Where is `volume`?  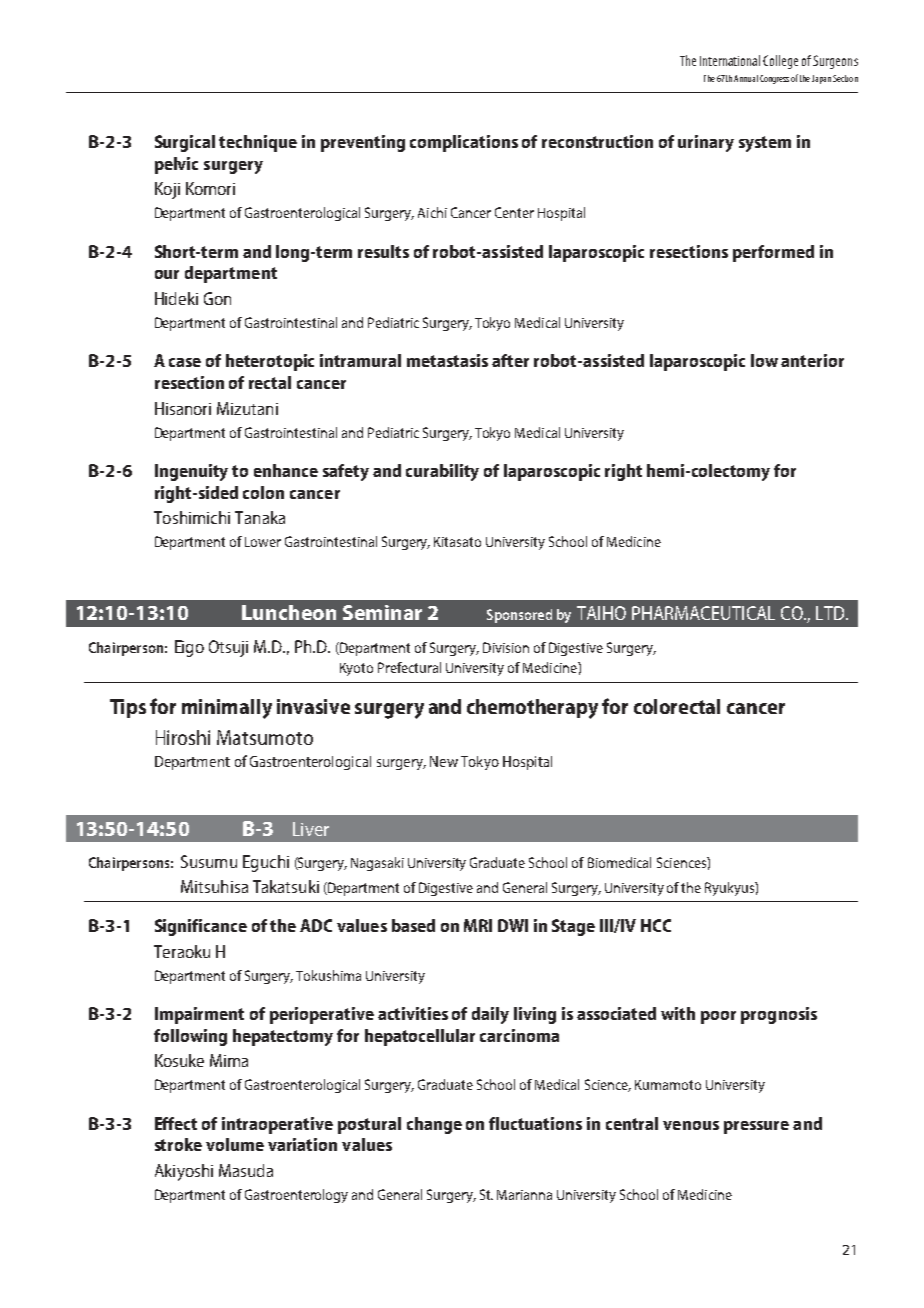
volume is located at coordinates (235, 1144).
